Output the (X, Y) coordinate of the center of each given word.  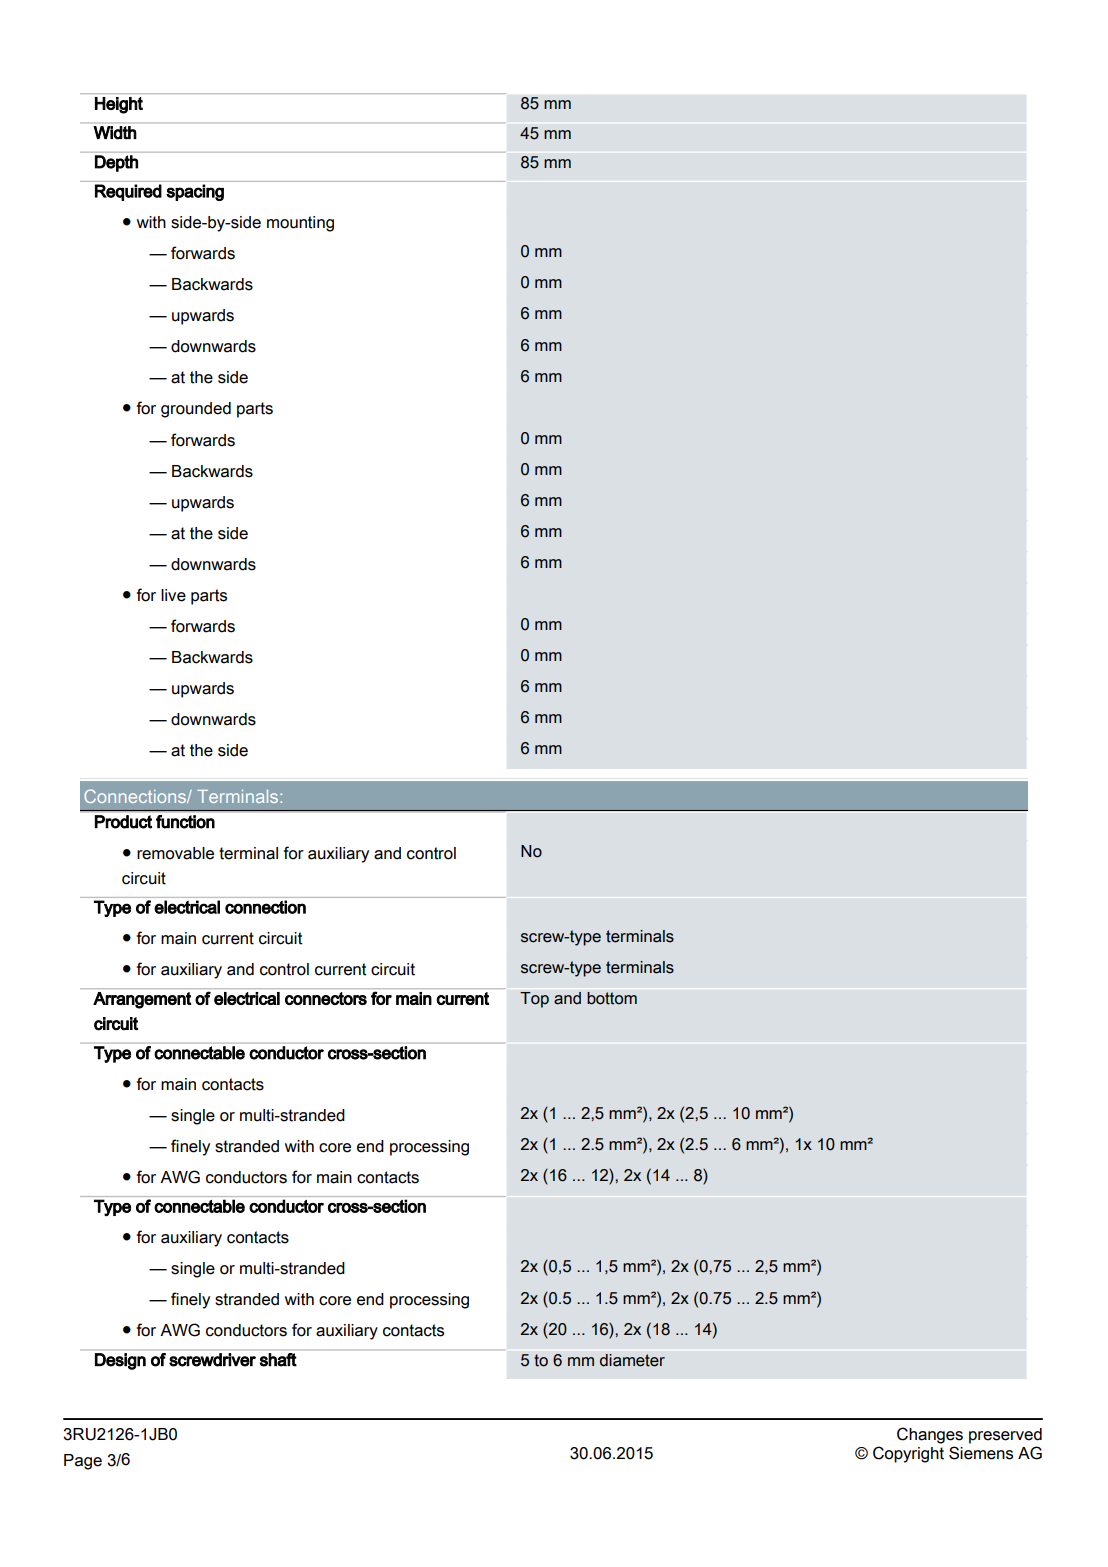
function (185, 822)
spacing (195, 192)
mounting (300, 224)
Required (128, 192)
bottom (612, 998)
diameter (632, 1360)
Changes (930, 1435)
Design (120, 1361)
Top (534, 1000)
